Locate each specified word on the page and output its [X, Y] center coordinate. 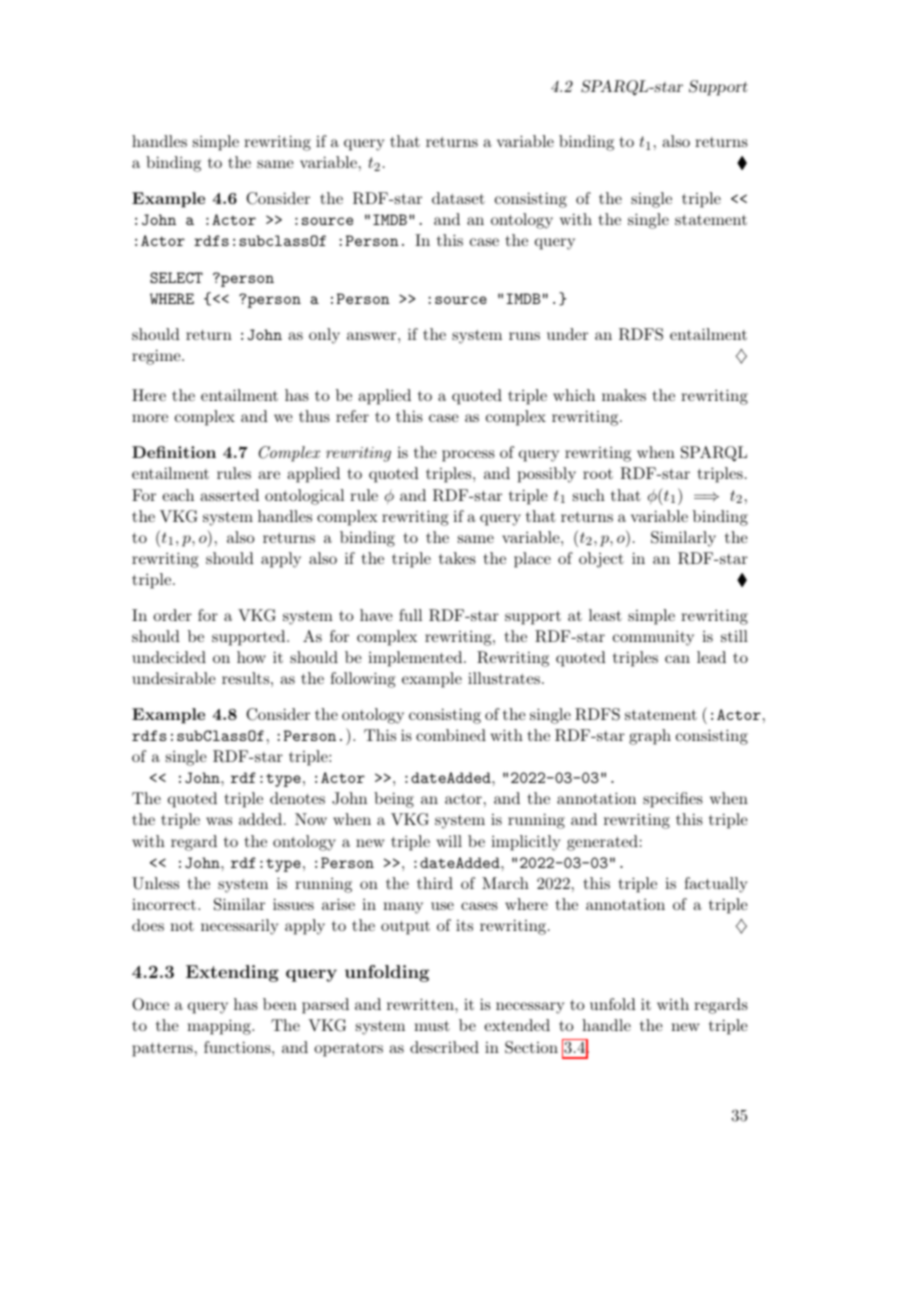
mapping [220, 1027]
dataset [458, 198]
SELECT [176, 277]
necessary [530, 1008]
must [432, 1026]
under [567, 334]
